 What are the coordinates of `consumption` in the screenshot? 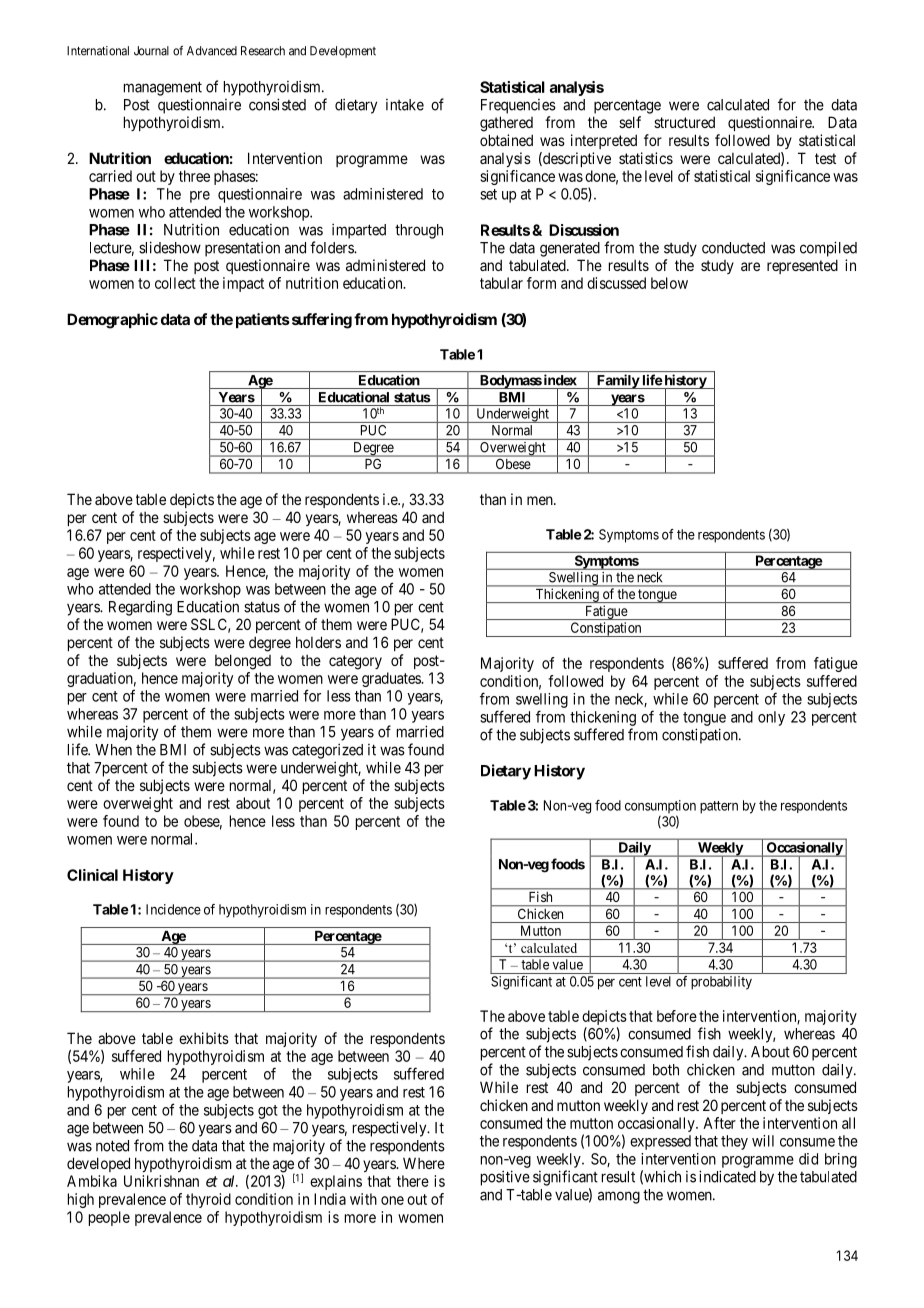 It's located at (660, 808).
